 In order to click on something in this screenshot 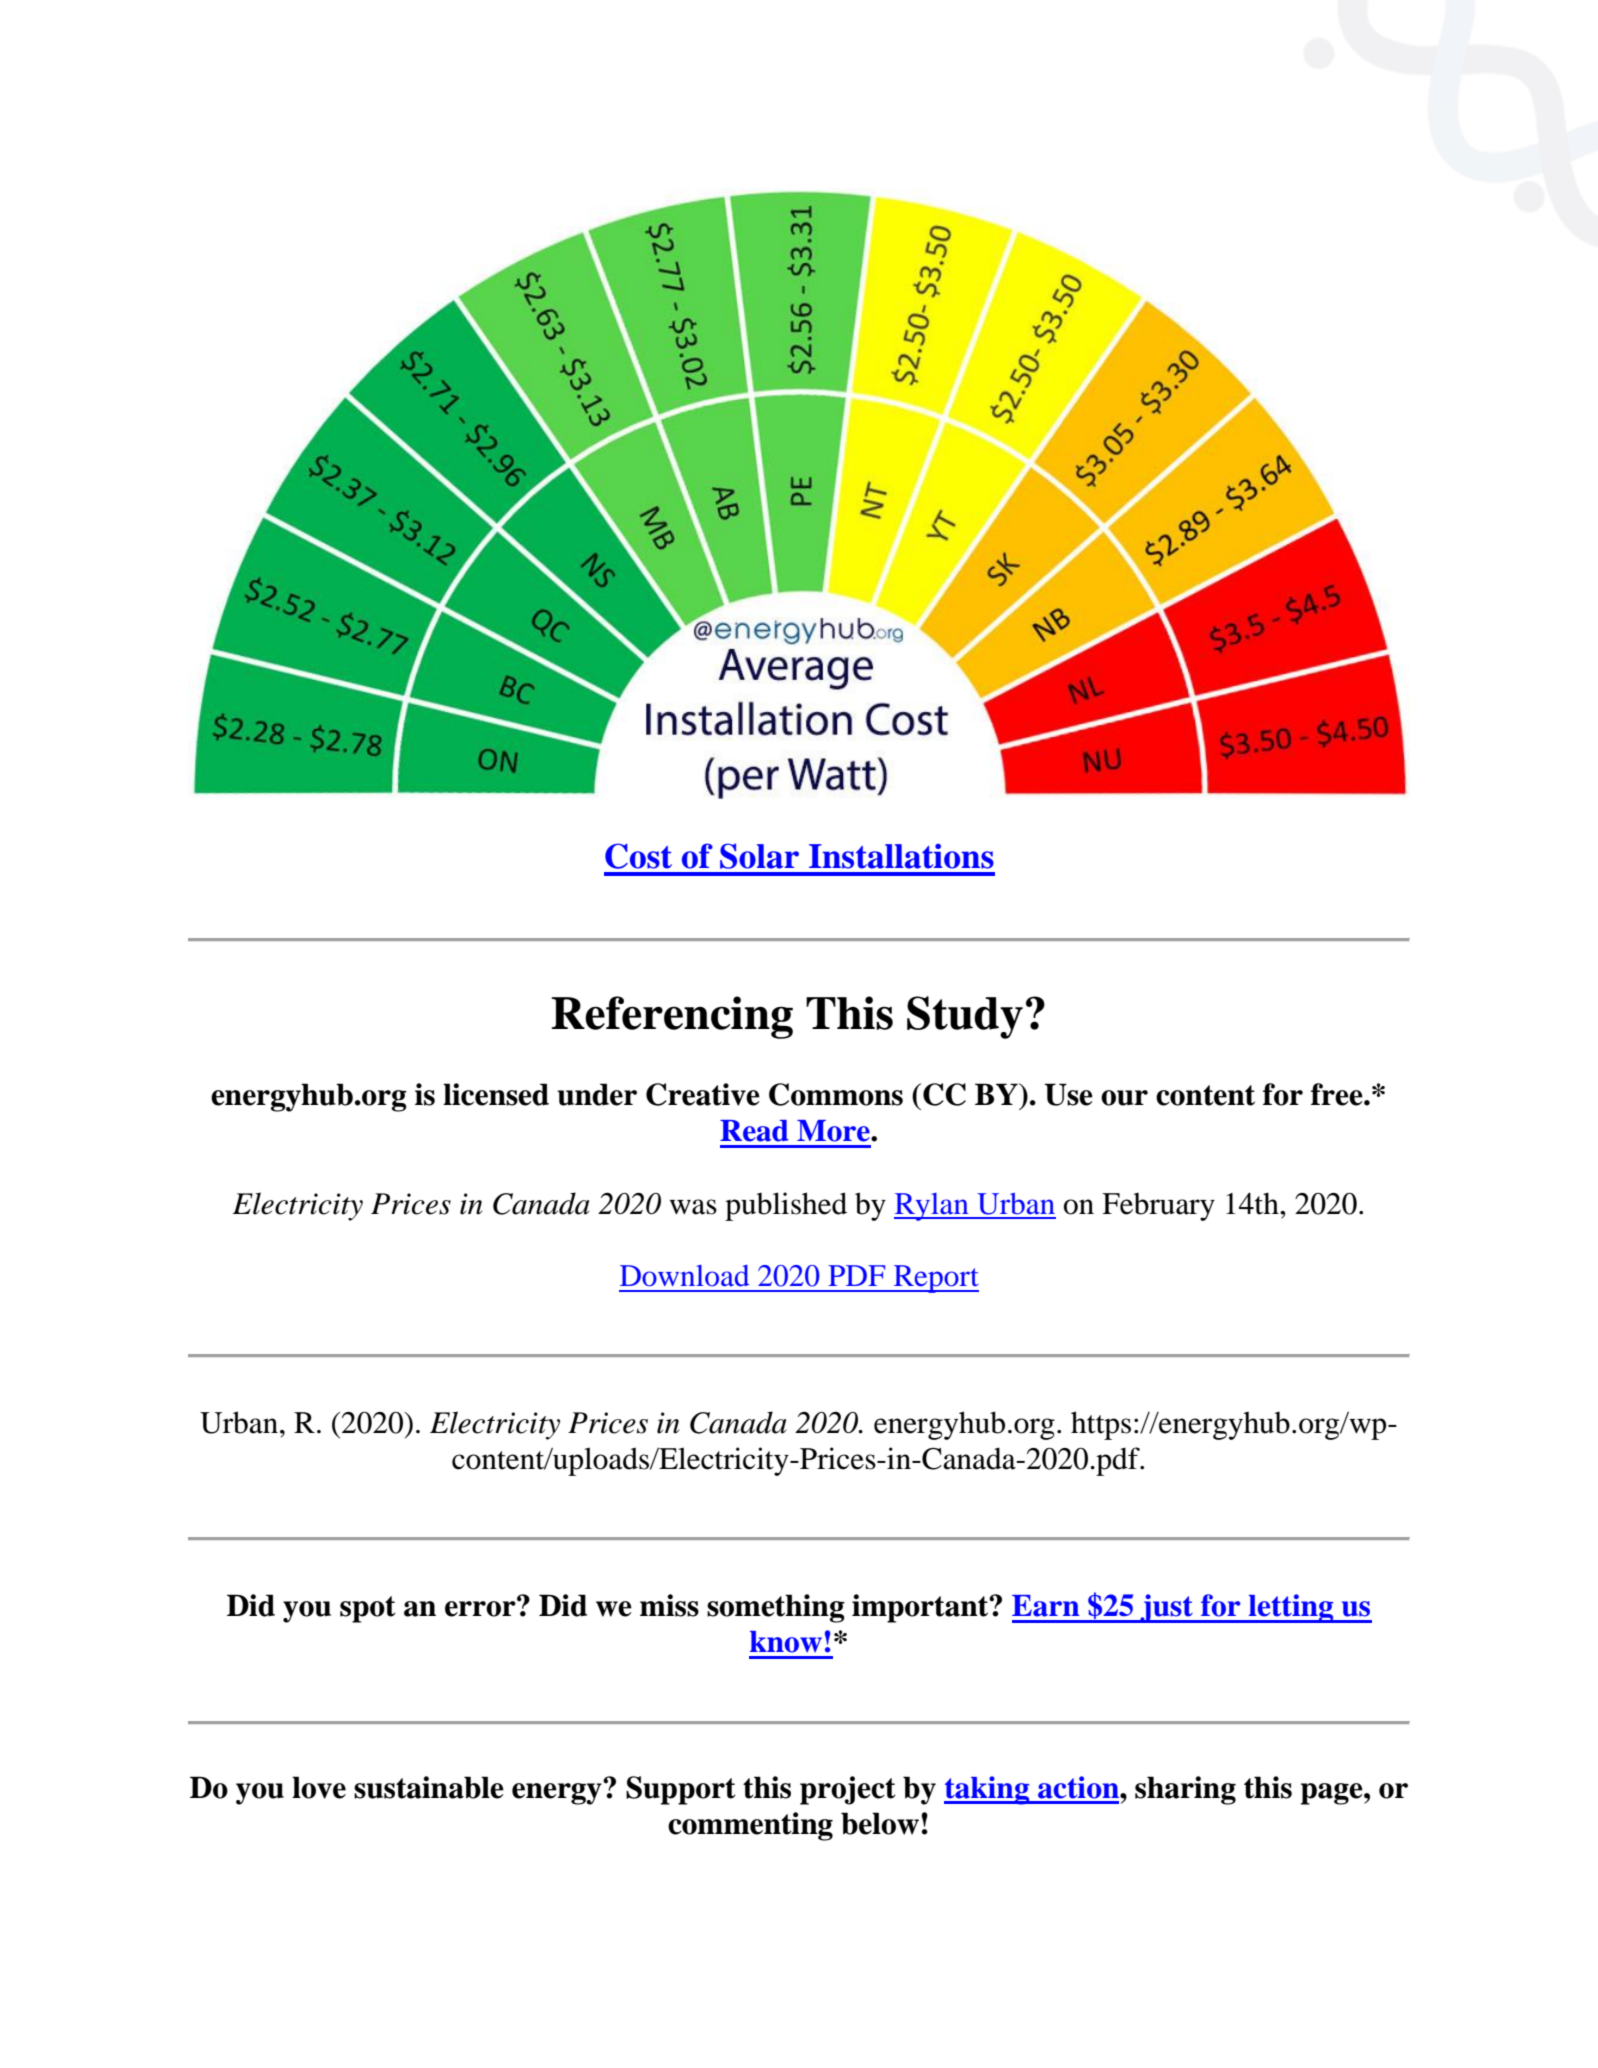, I will do `click(776, 1608)`.
